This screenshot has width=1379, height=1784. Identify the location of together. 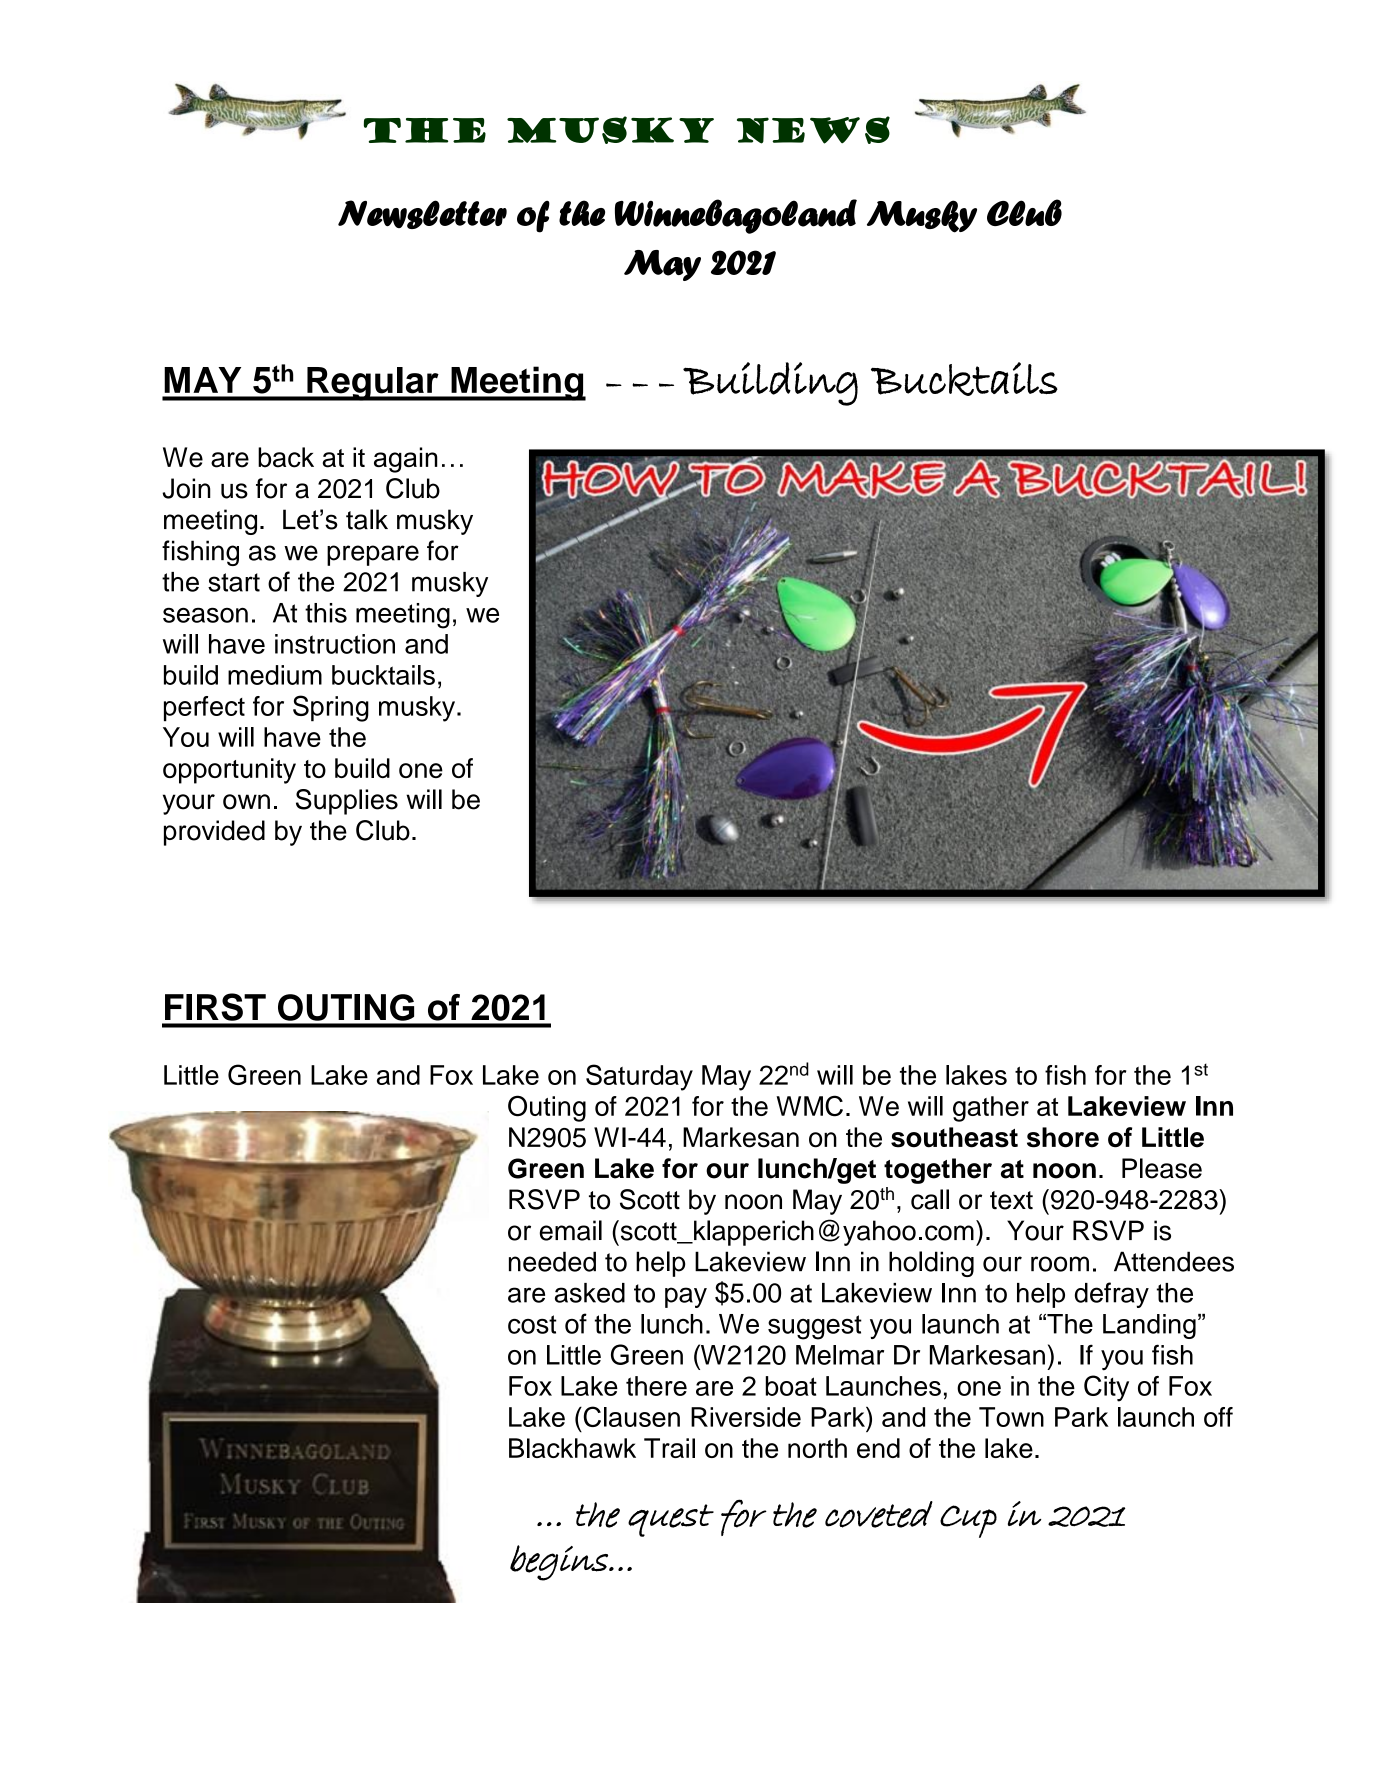
(938, 1171).
